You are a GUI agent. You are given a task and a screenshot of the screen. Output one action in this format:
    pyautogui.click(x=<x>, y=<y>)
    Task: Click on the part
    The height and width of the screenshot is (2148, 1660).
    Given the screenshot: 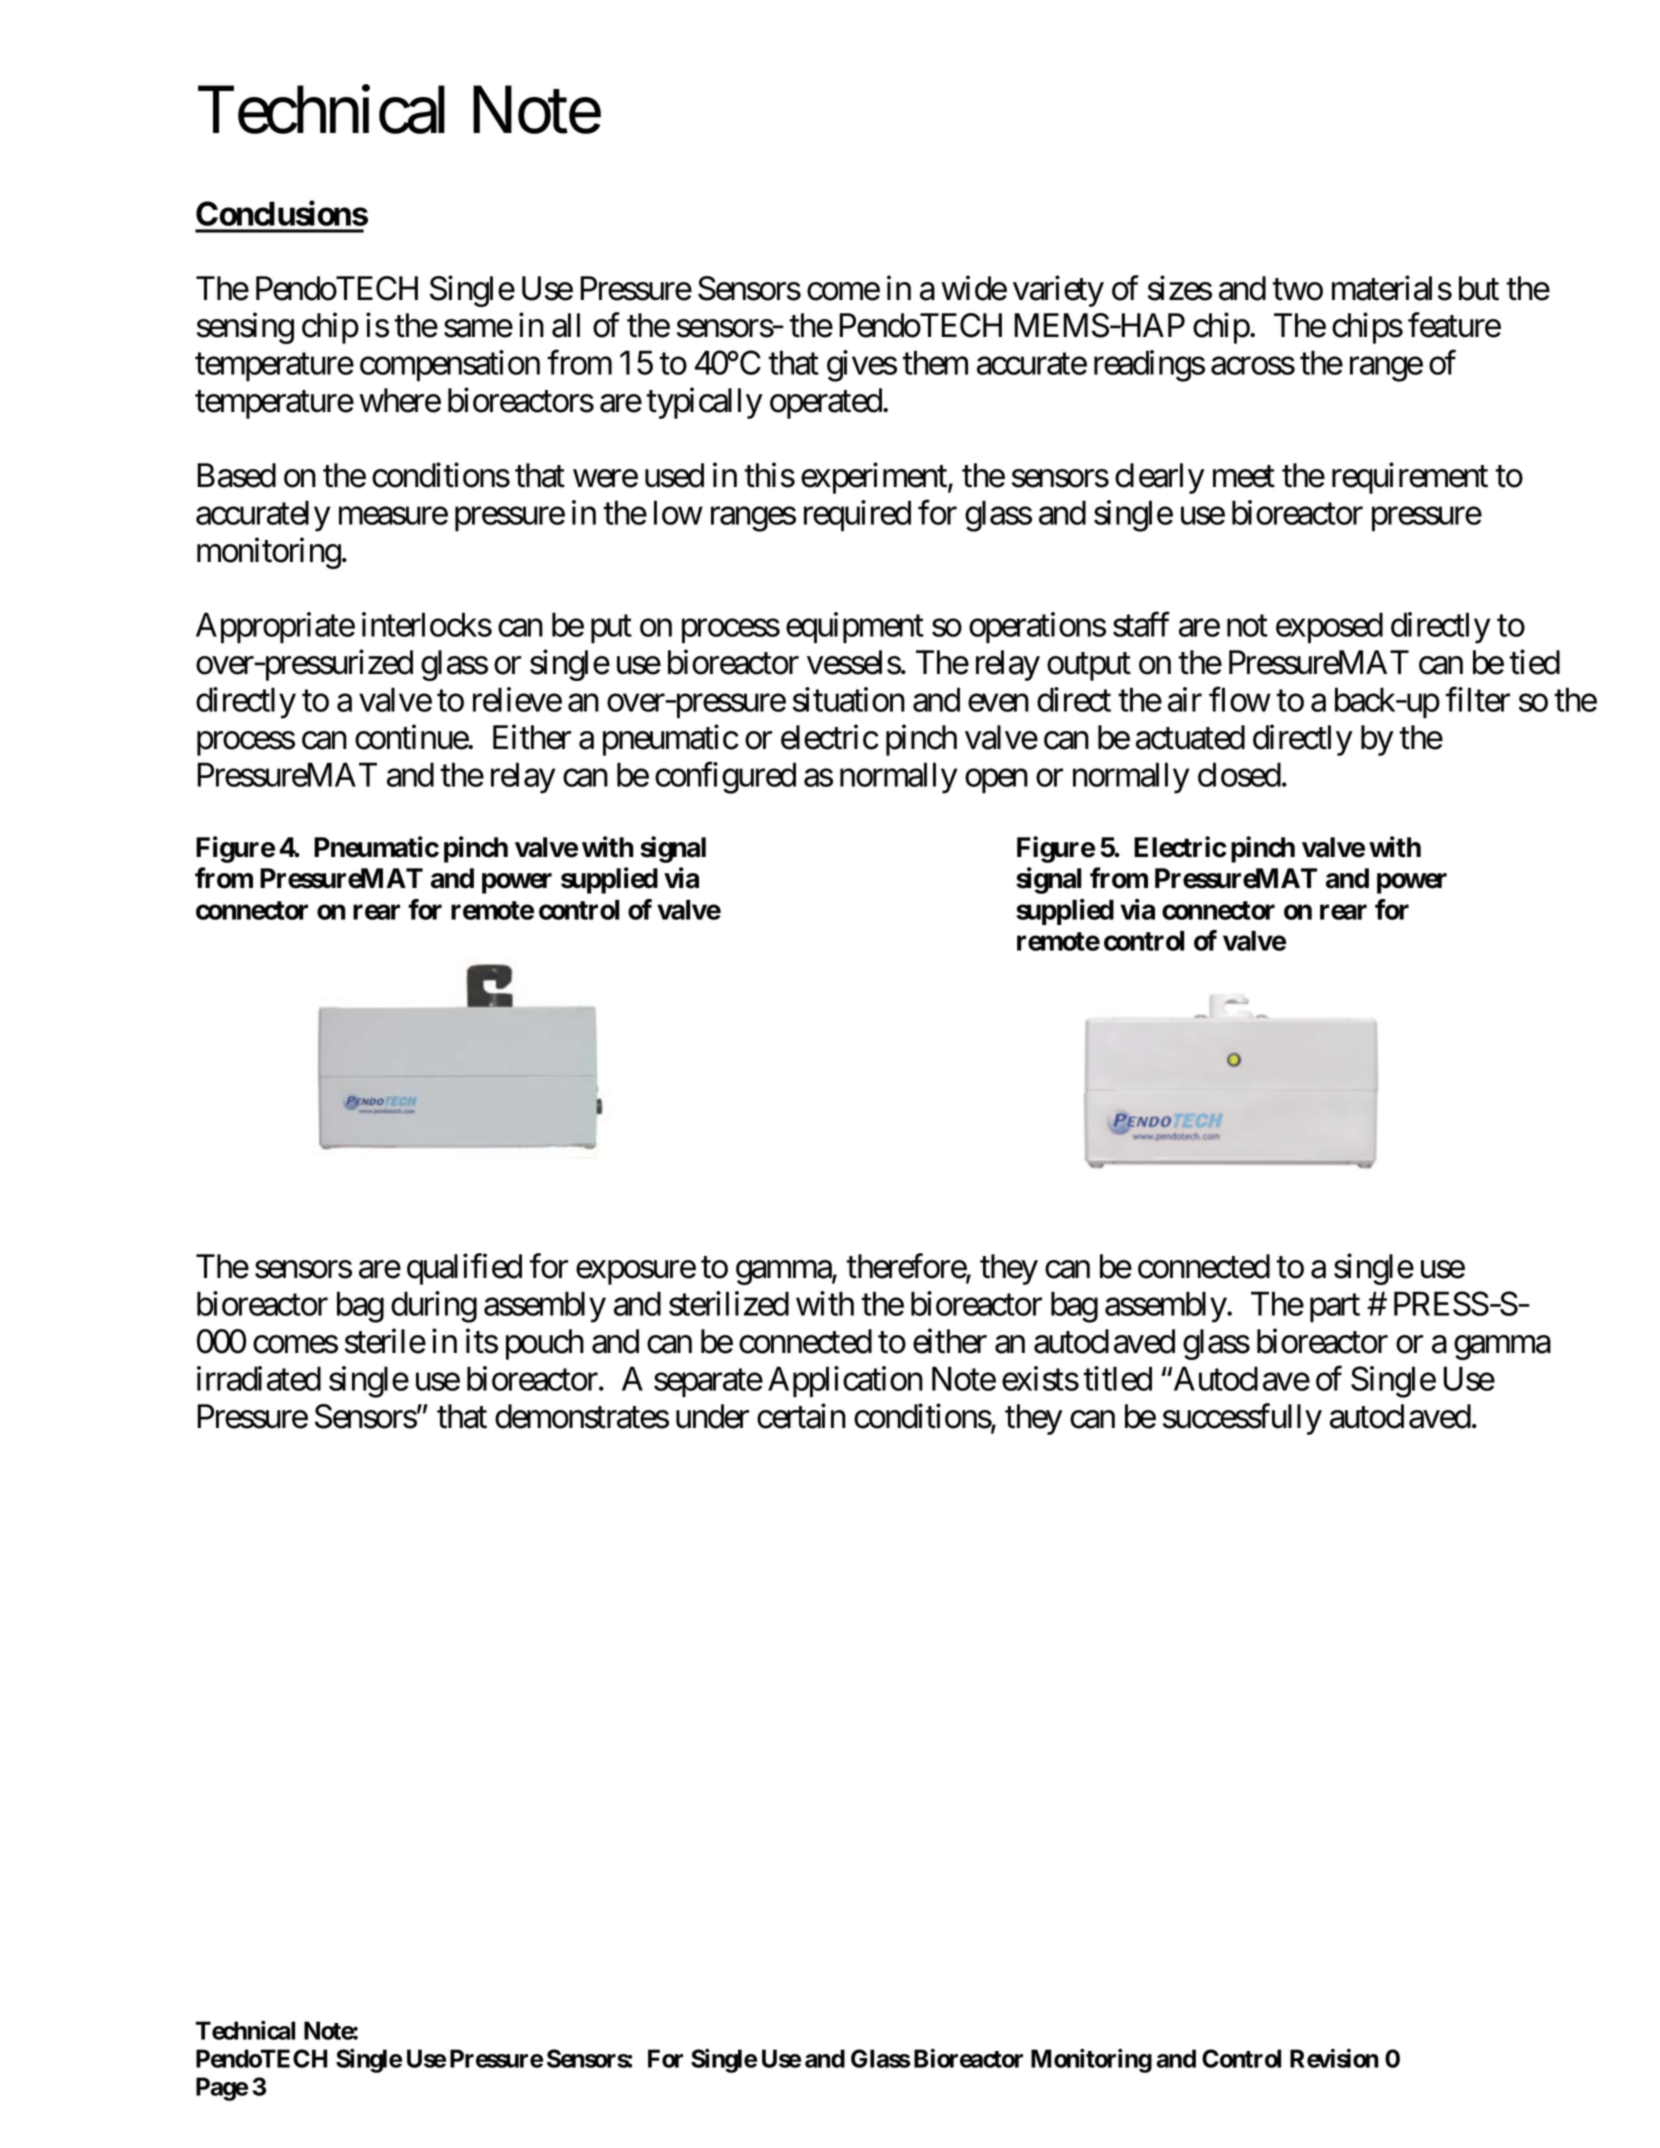 What is the action you would take?
    pyautogui.click(x=1335, y=1308)
